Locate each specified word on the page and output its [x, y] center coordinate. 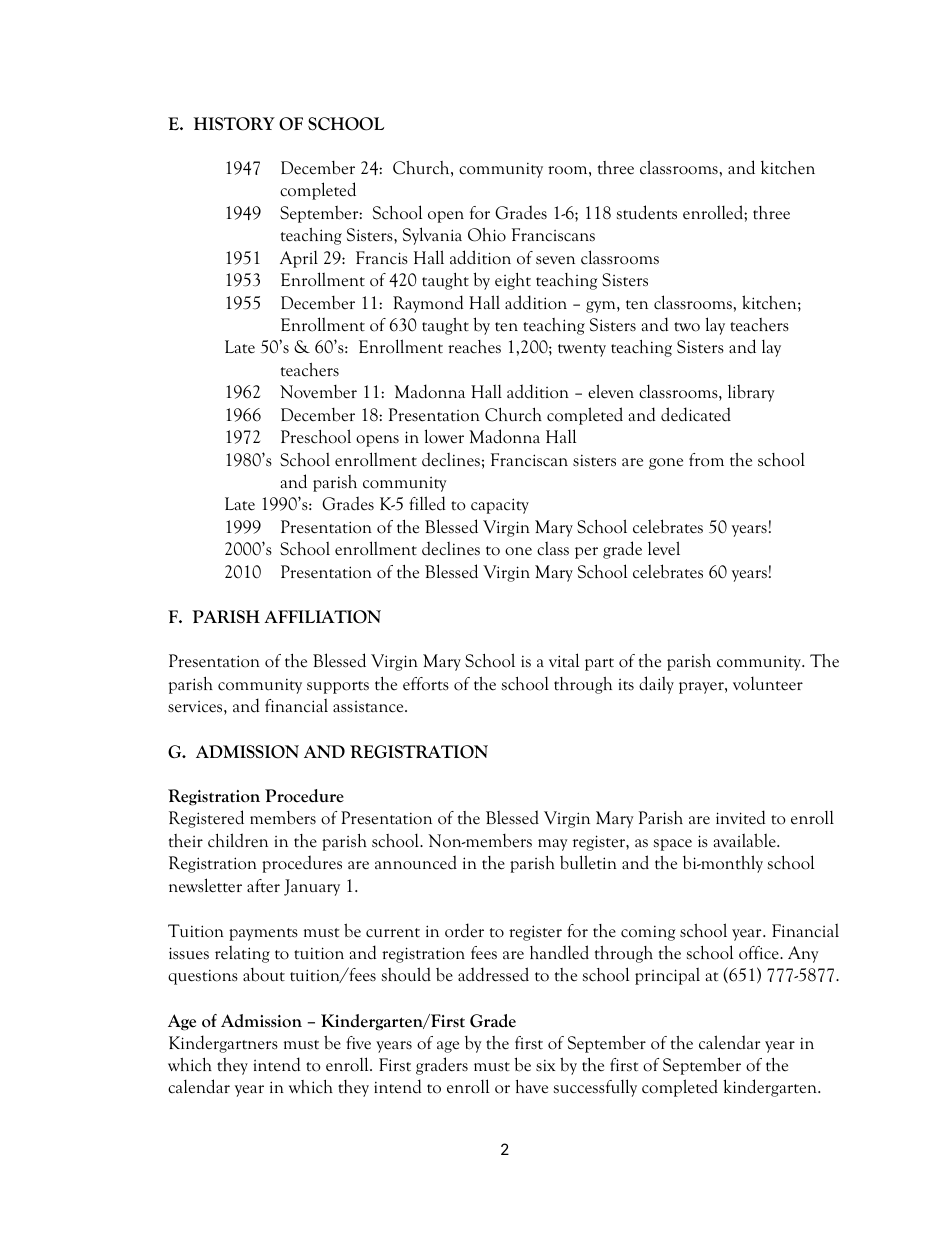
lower [444, 436]
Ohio [487, 235]
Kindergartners [223, 1044]
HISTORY [234, 124]
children [238, 840]
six [545, 1065]
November [318, 392]
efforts [426, 684]
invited [741, 817]
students [647, 212]
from [706, 460]
